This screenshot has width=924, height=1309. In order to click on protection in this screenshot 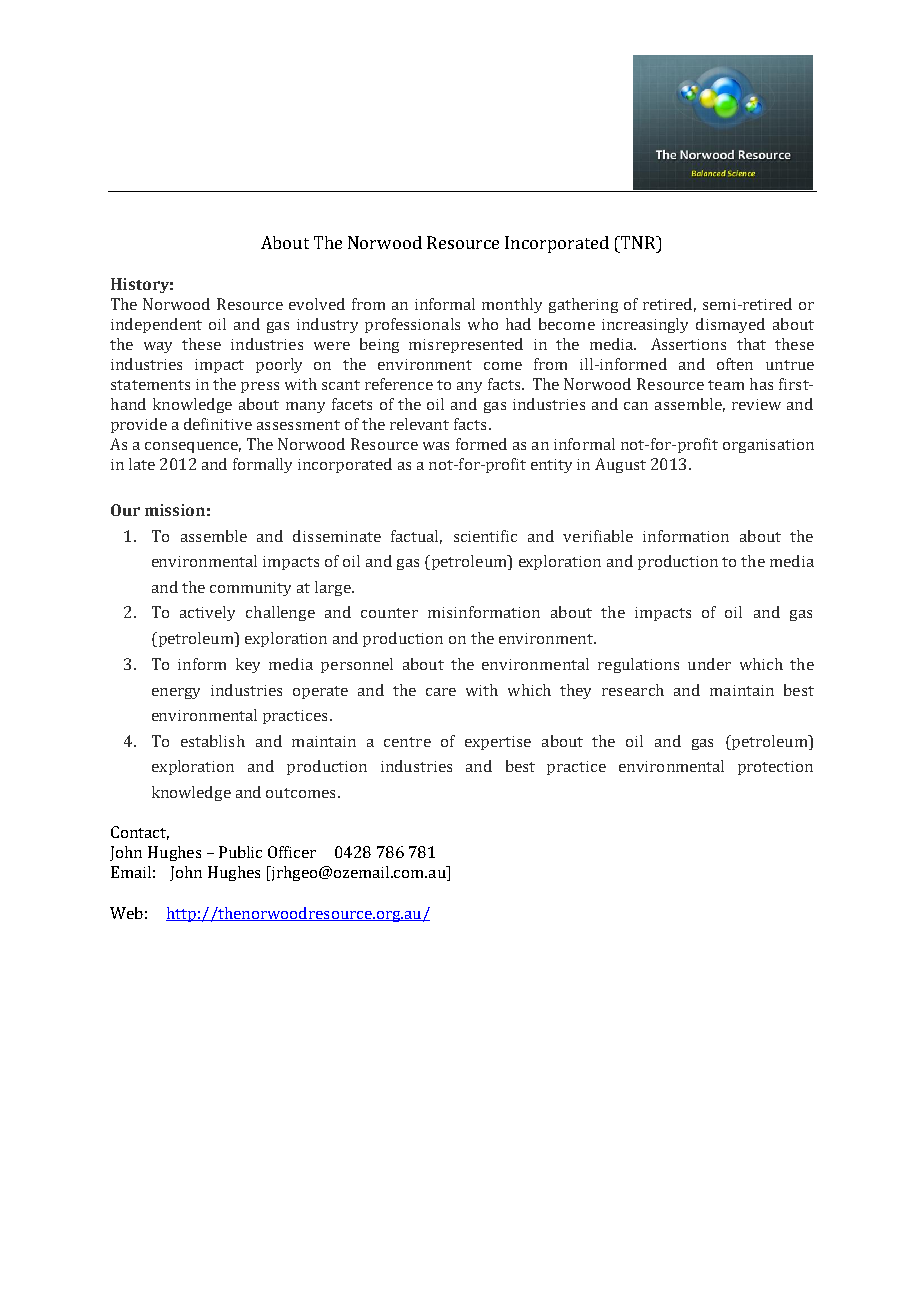, I will do `click(775, 768)`.
